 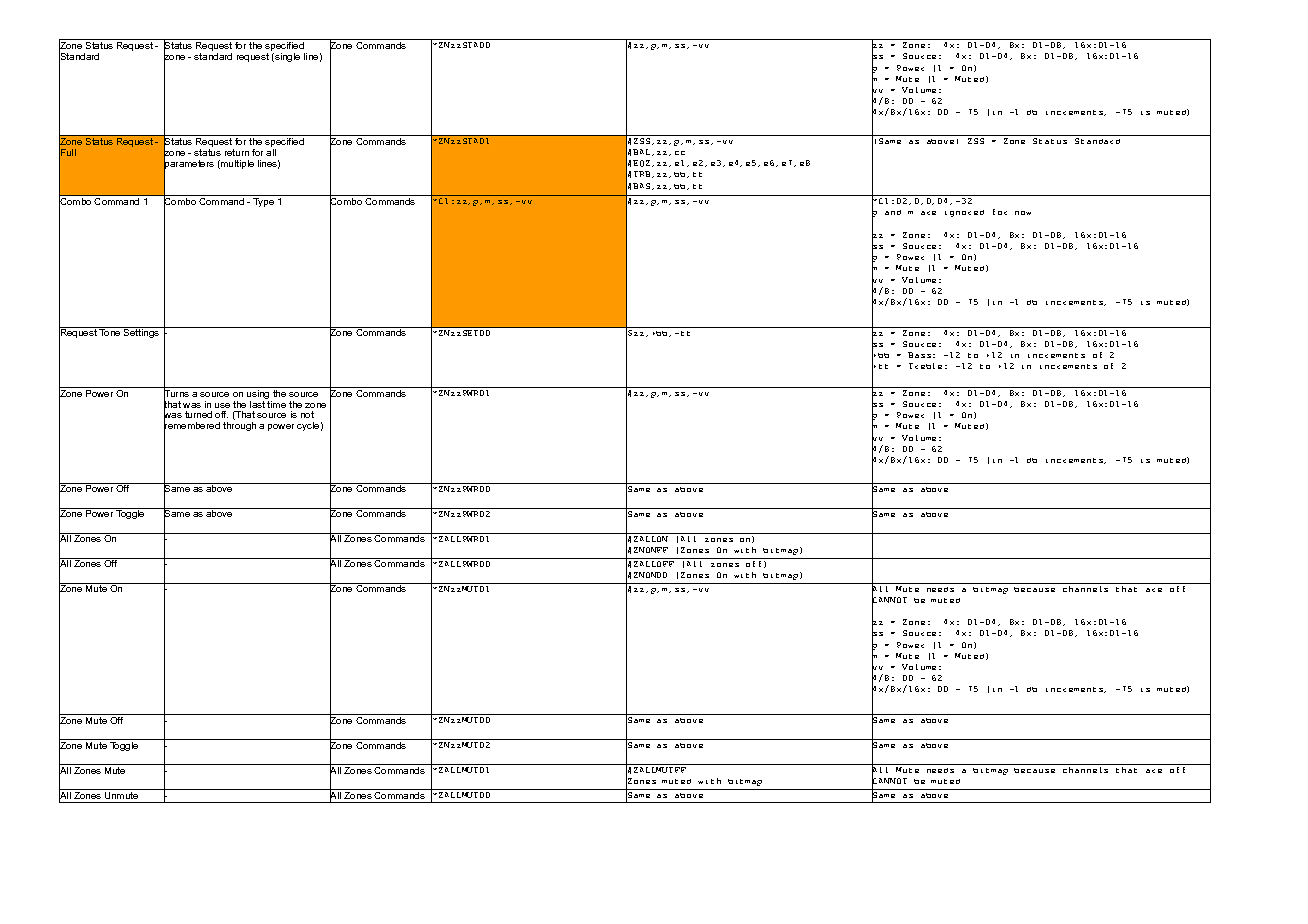 I want to click on ignored, so click(x=964, y=213).
